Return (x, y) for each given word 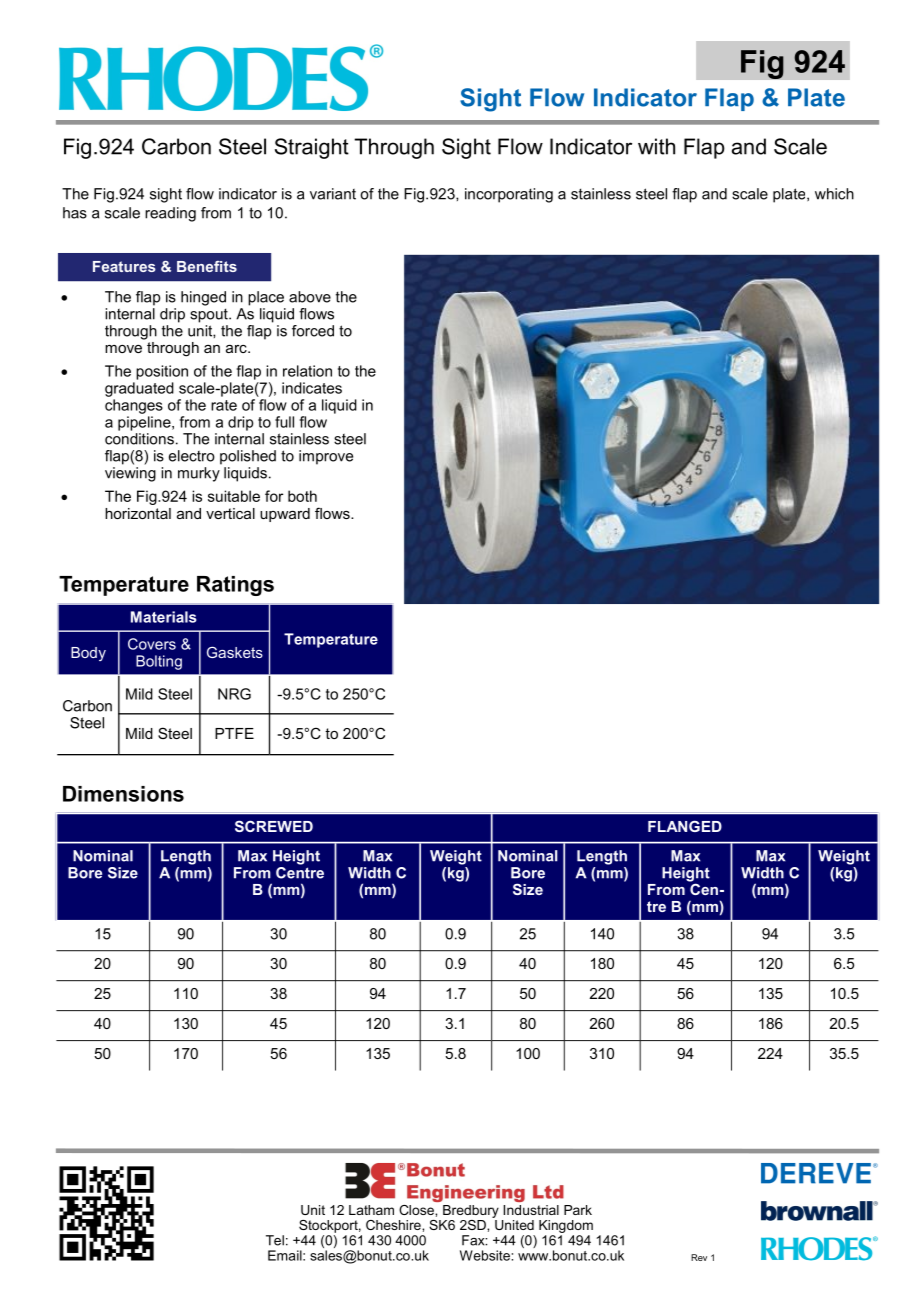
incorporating (509, 195)
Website (486, 1255)
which (834, 194)
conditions (139, 439)
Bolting (159, 662)
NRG (234, 694)
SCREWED (274, 826)
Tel (275, 1240)
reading (170, 214)
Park (578, 1210)
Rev (699, 1257)
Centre (300, 871)
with (656, 146)
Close (417, 1210)
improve (326, 457)
